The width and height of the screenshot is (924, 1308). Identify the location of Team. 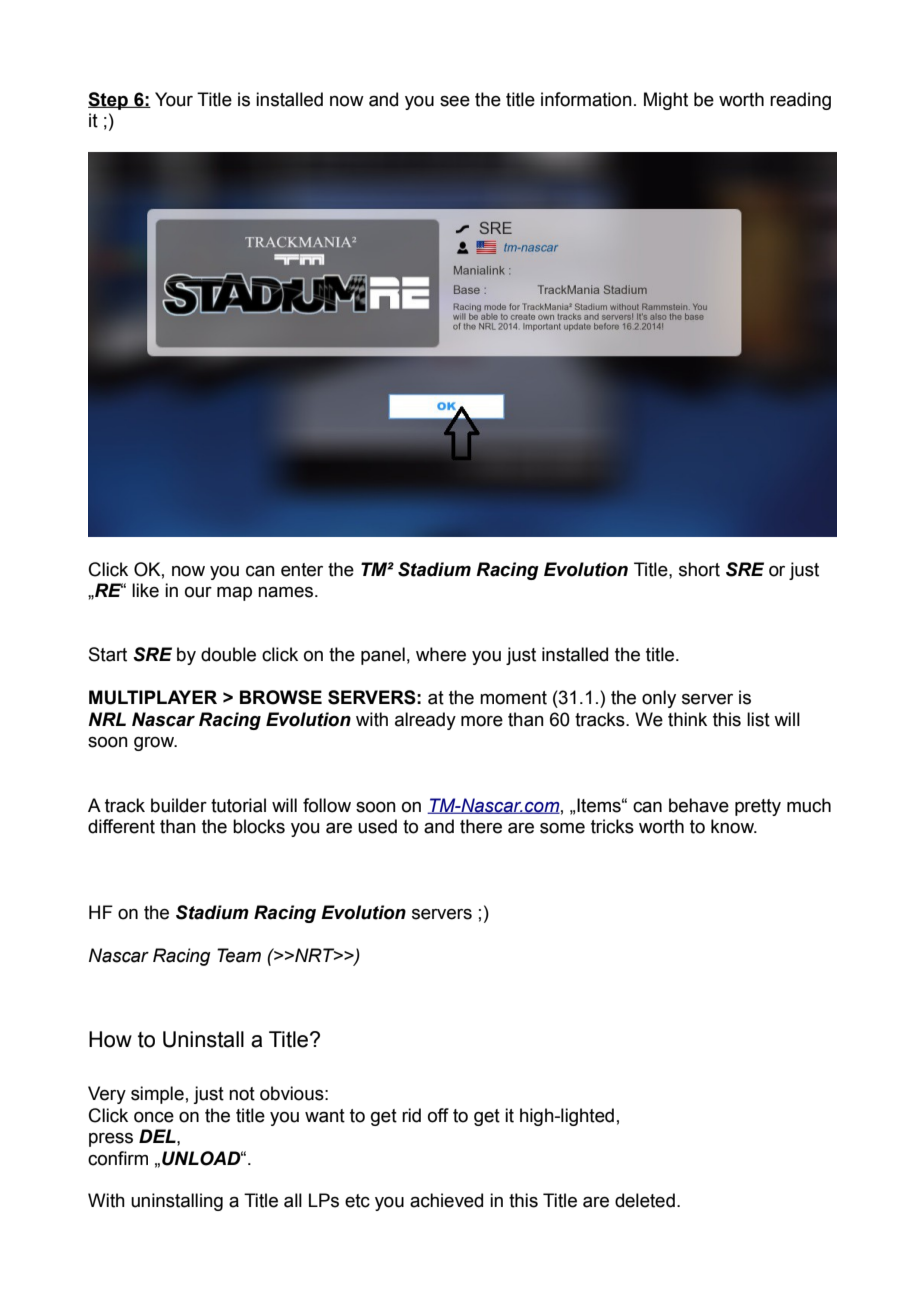
(239, 955).
